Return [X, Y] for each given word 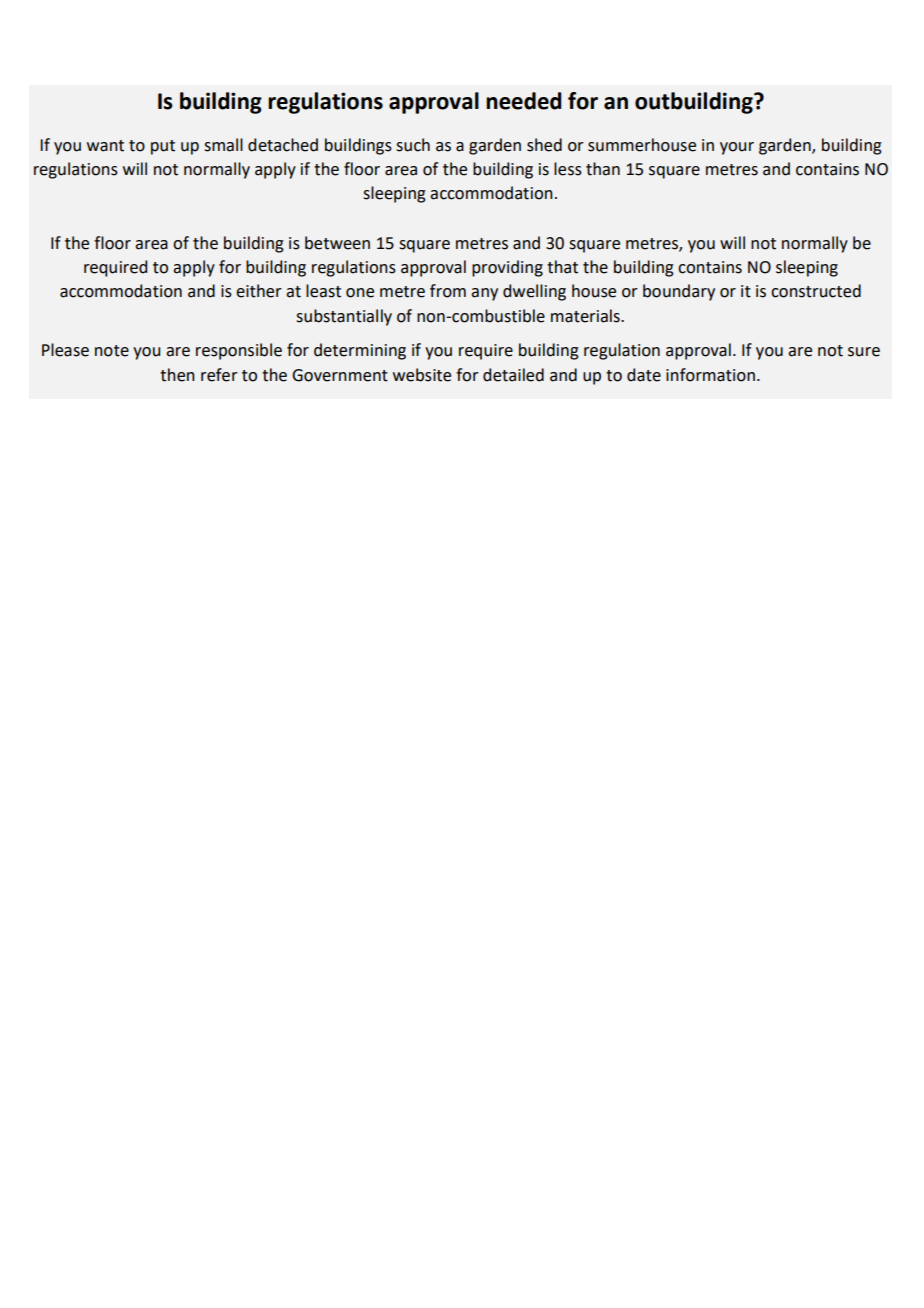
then [177, 375]
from [448, 291]
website [422, 375]
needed [524, 101]
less [568, 169]
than [603, 169]
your [737, 148]
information [710, 375]
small [223, 145]
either [259, 291]
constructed [816, 291]
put [163, 147]
